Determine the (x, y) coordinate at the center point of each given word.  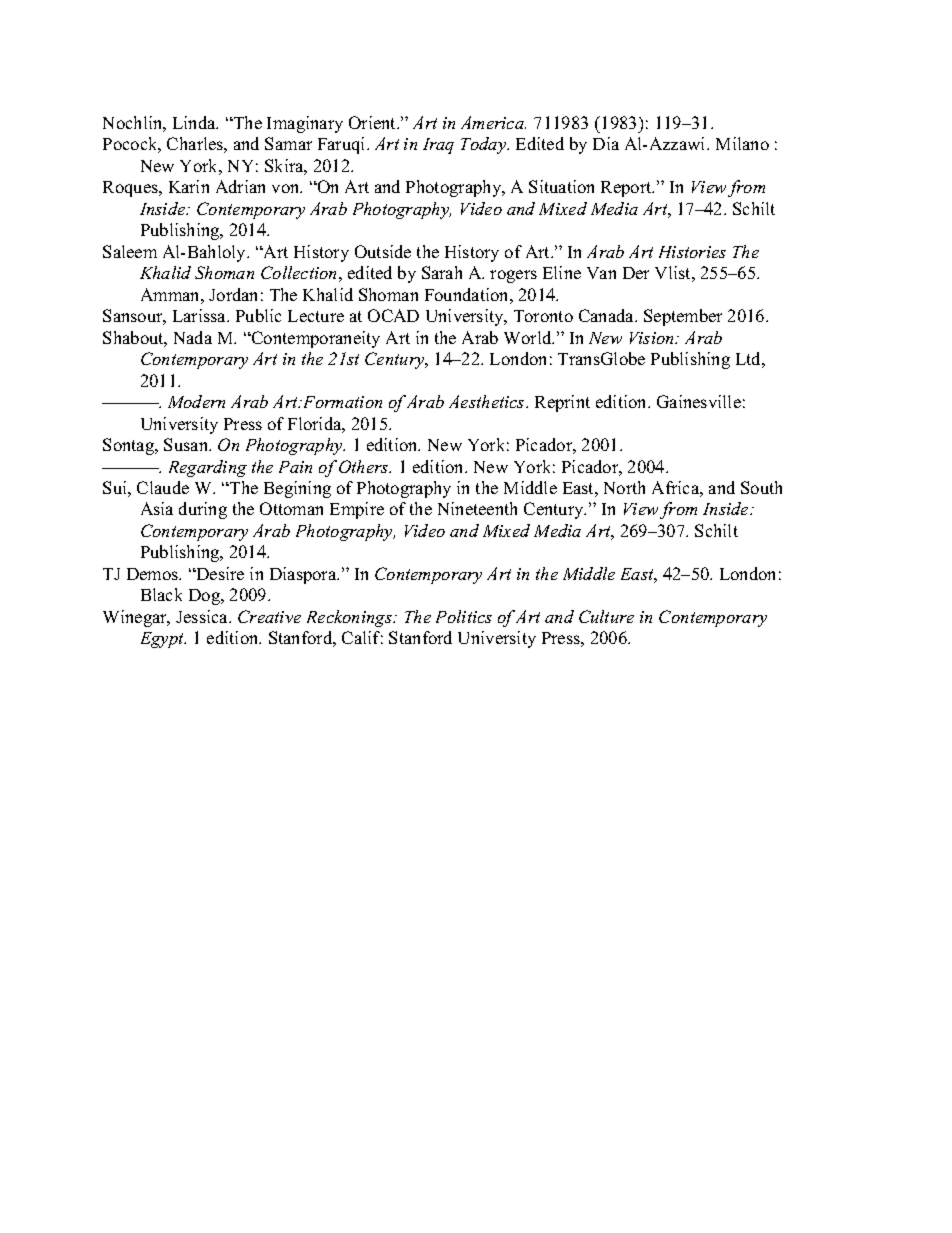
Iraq (438, 146)
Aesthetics (488, 401)
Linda (195, 122)
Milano (742, 143)
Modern (196, 401)
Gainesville (699, 401)
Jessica (203, 616)
